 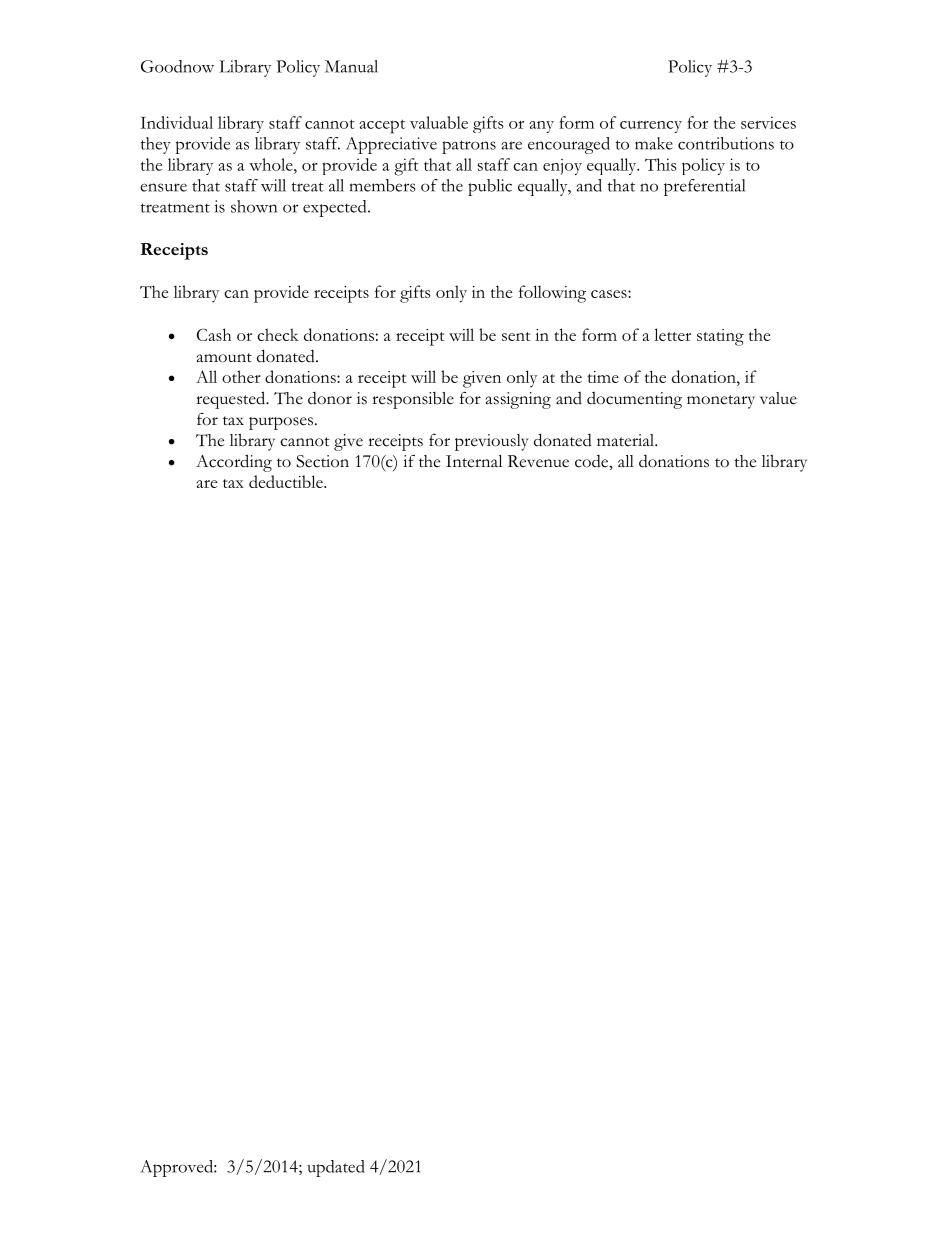 I want to click on Revenue, so click(x=538, y=461).
